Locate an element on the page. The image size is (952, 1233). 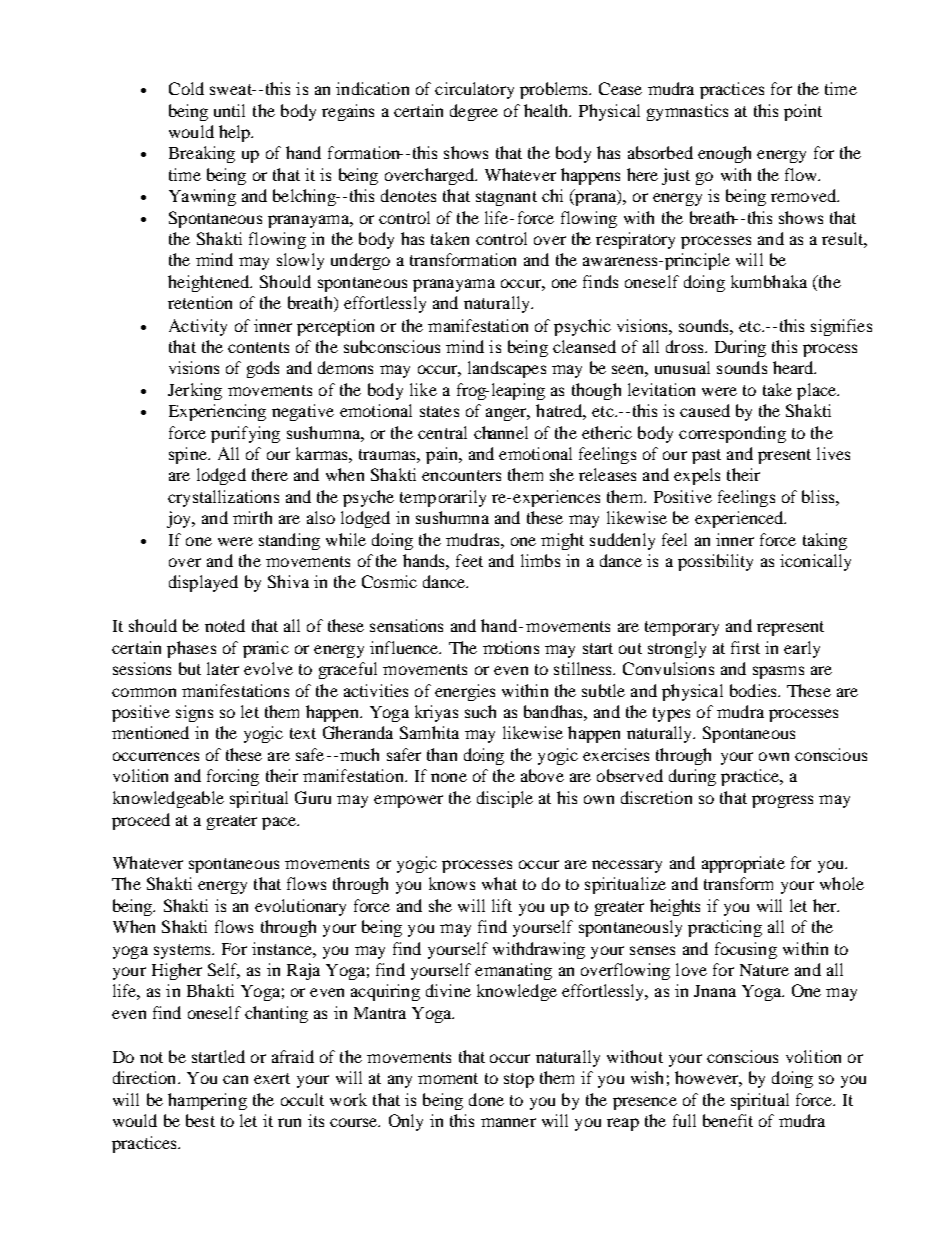
forcing is located at coordinates (233, 777).
